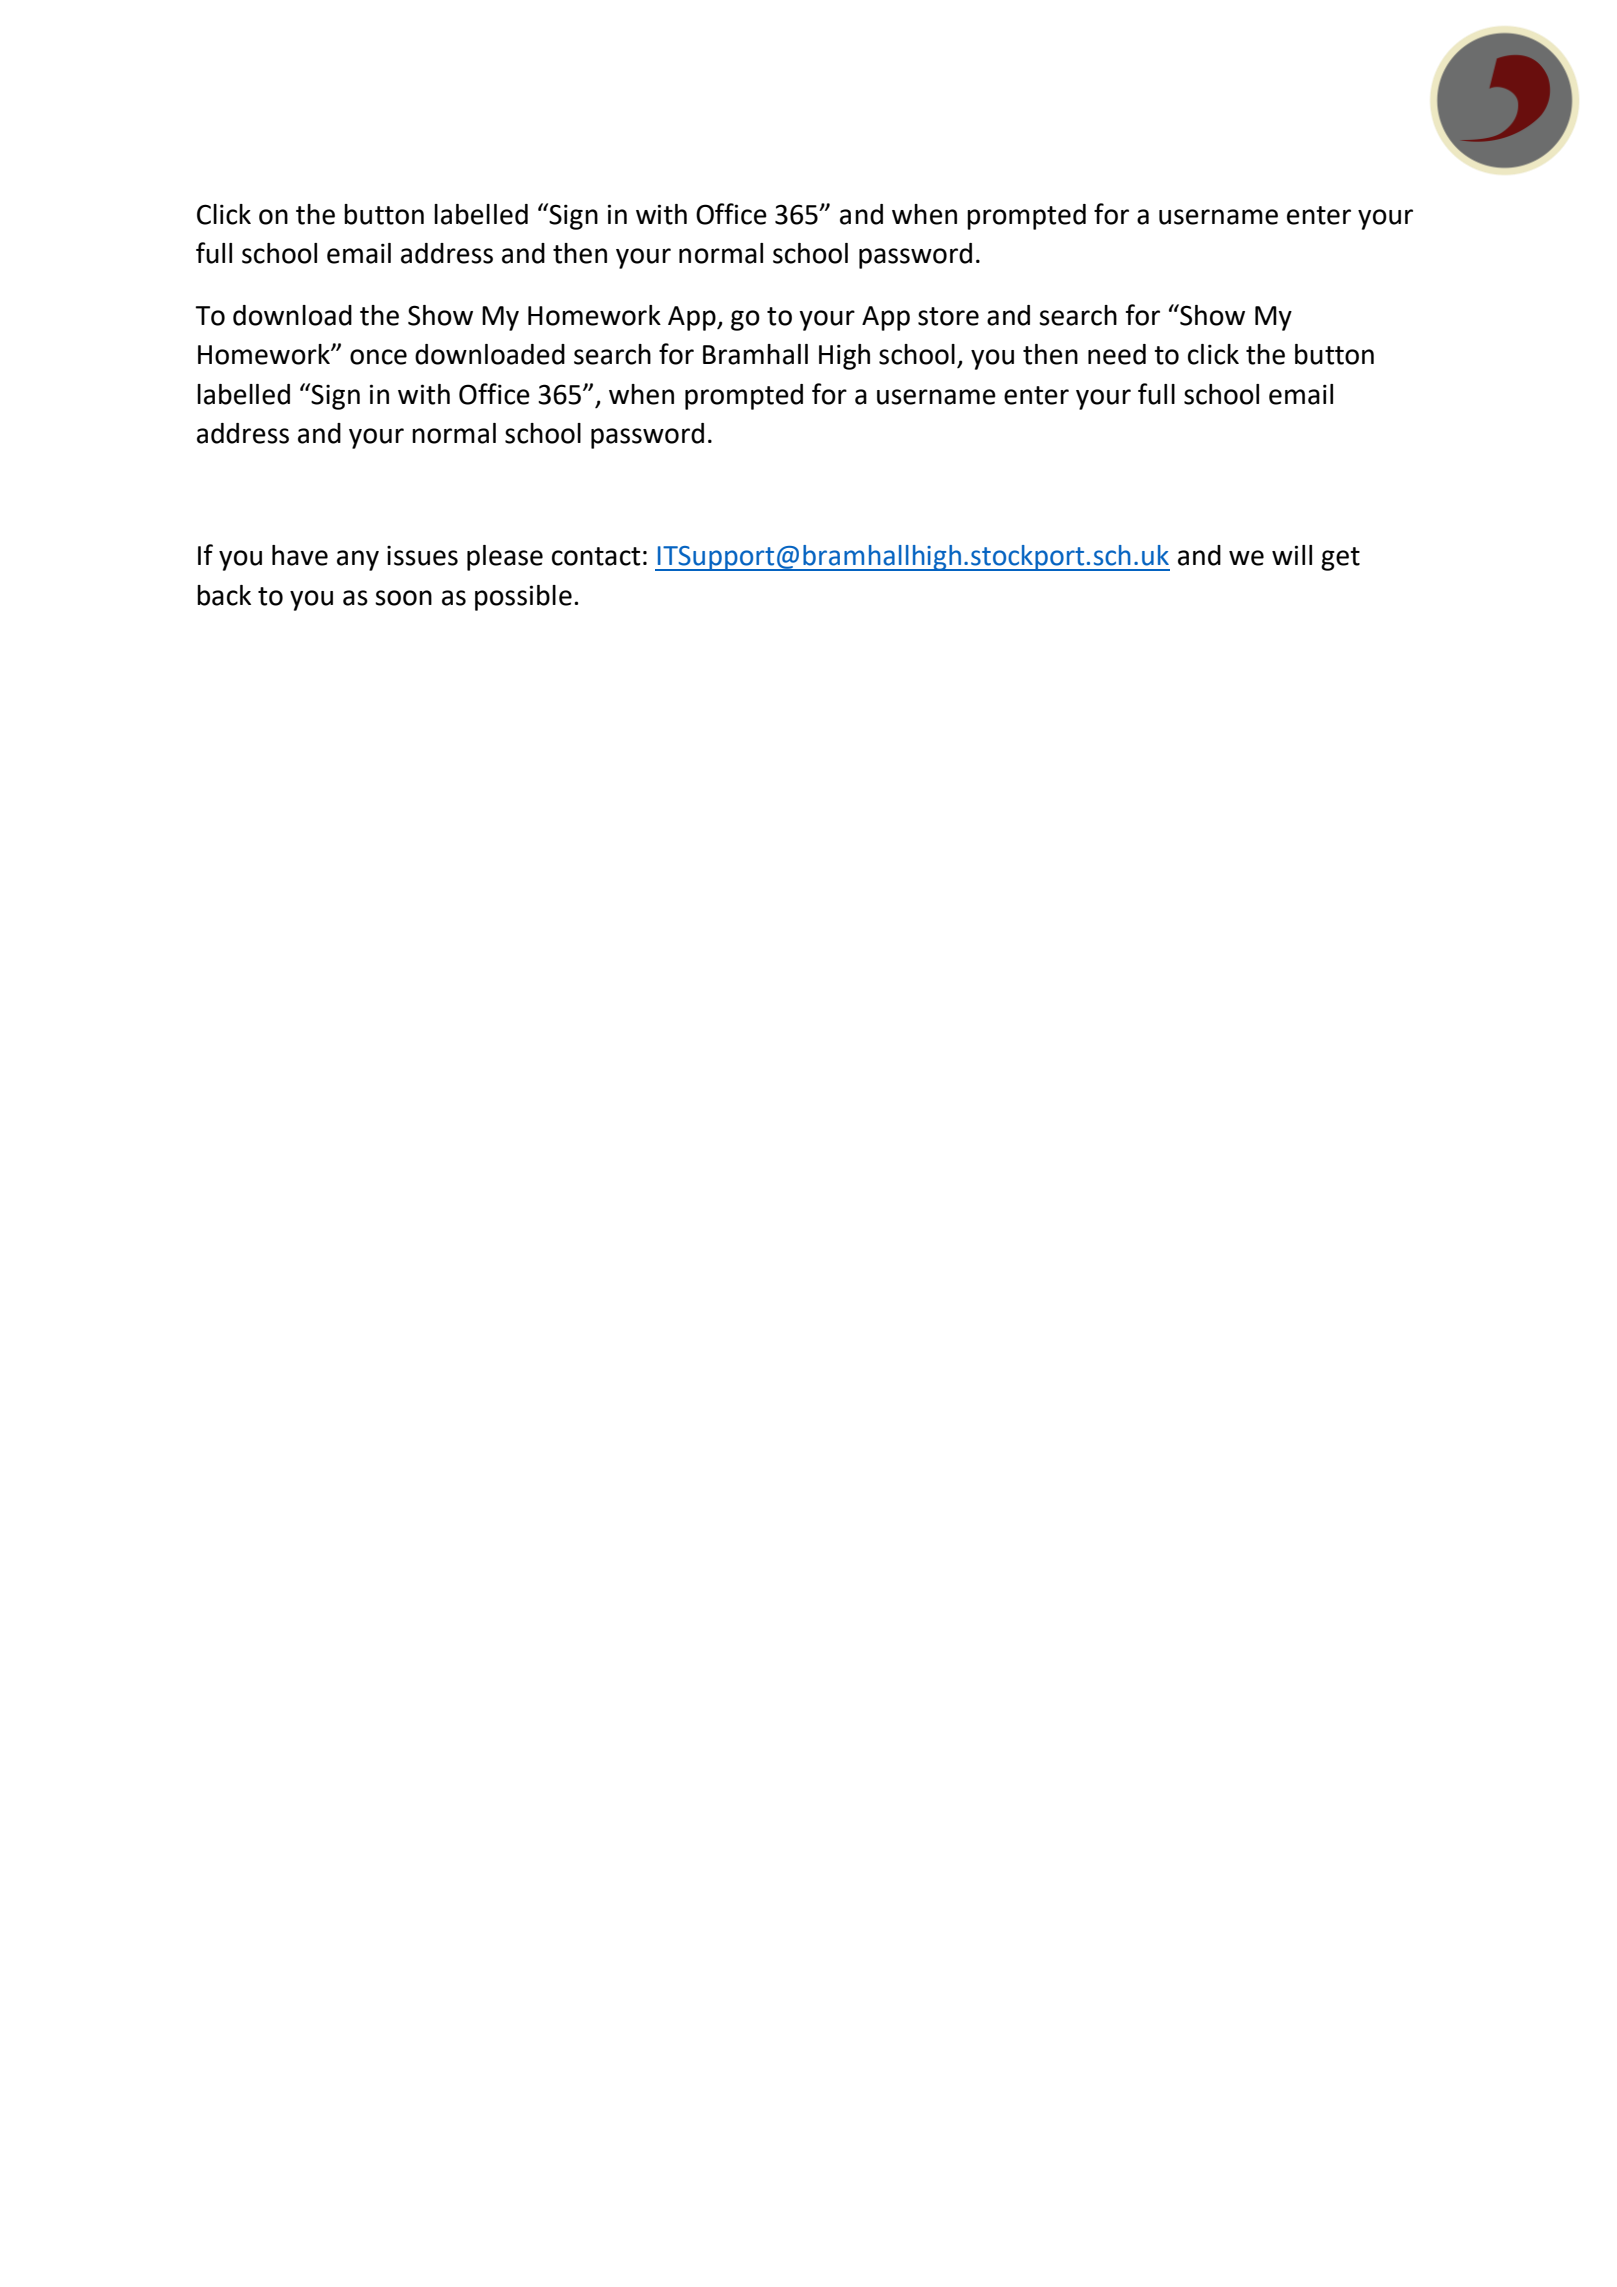 The image size is (1617, 2287). Describe the element at coordinates (1292, 555) in the screenshot. I see `will` at that location.
